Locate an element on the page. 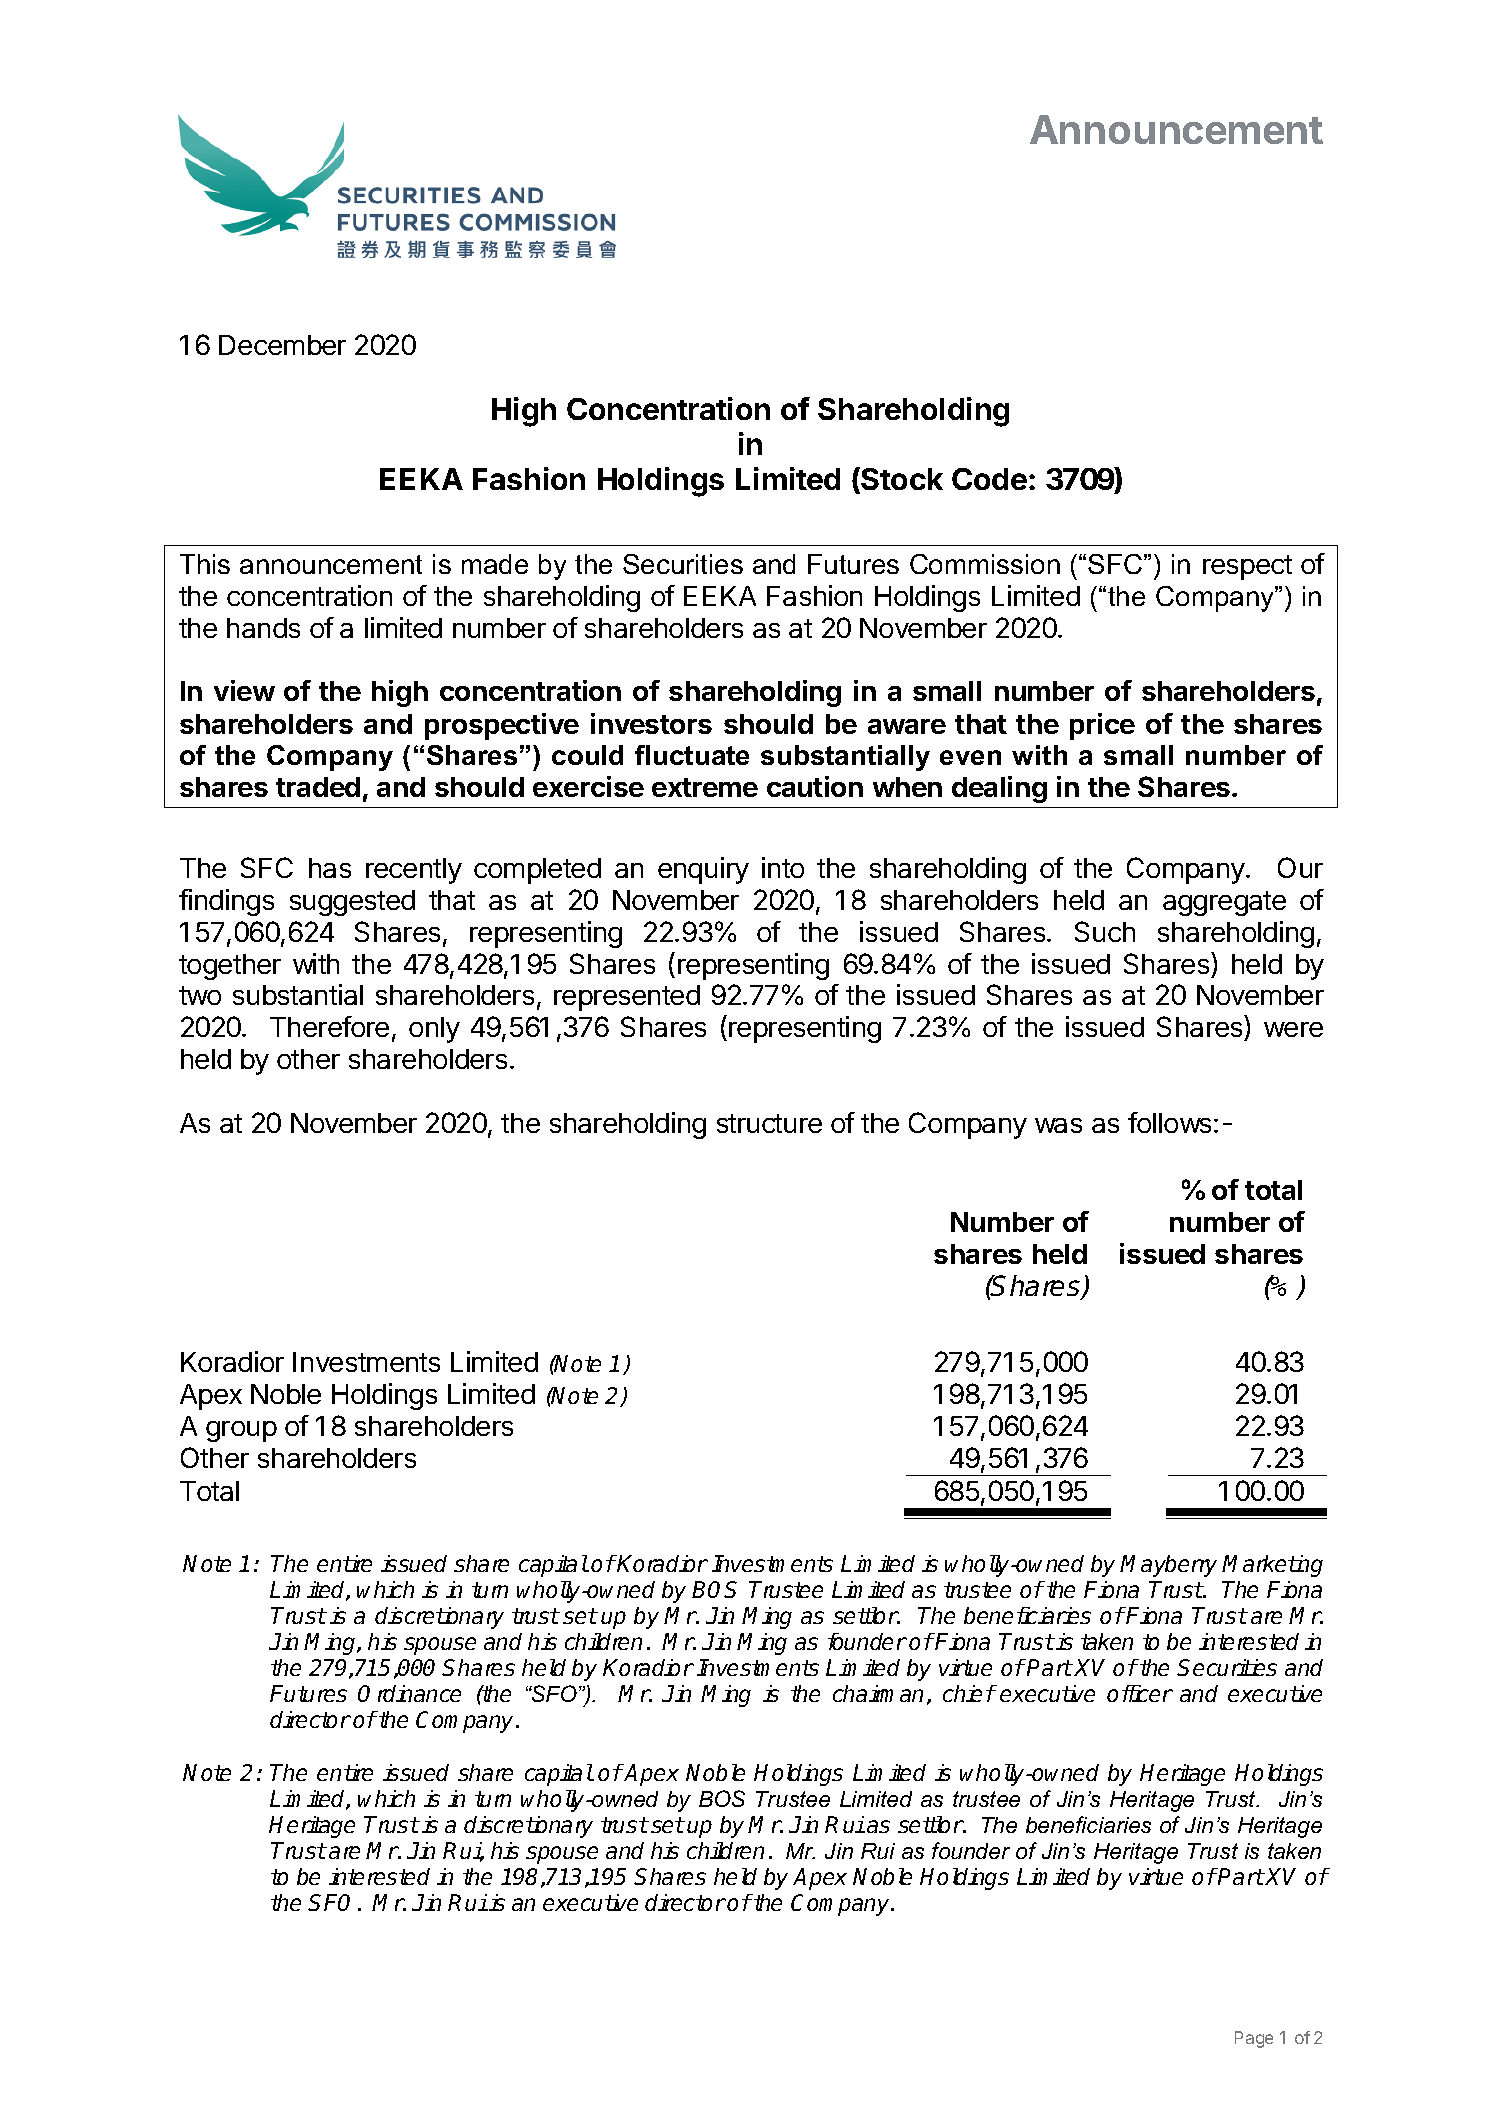 The width and height of the page is (1502, 2125). Therefore is located at coordinates (329, 1026).
